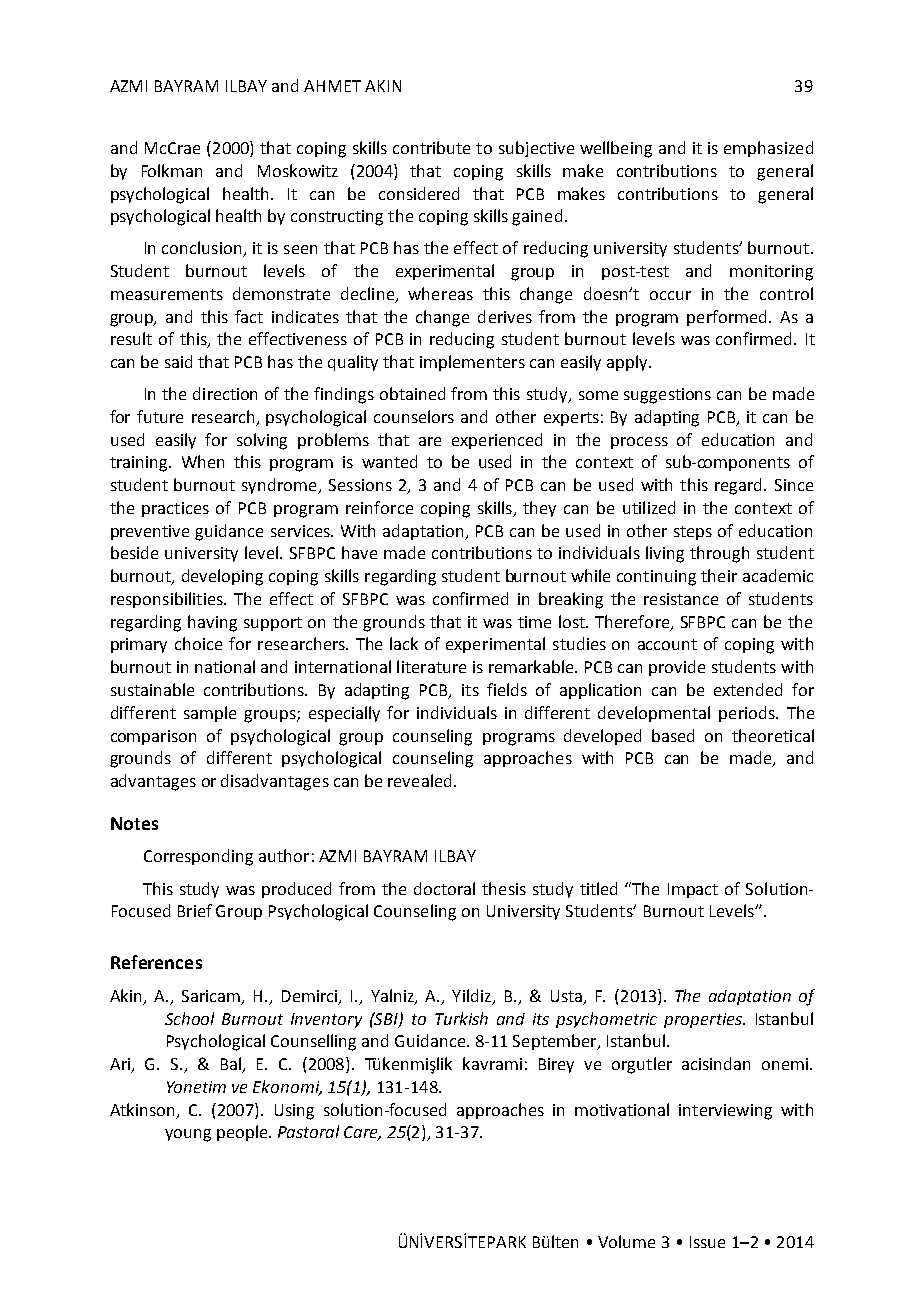 The image size is (924, 1308). I want to click on Volume, so click(626, 1241).
